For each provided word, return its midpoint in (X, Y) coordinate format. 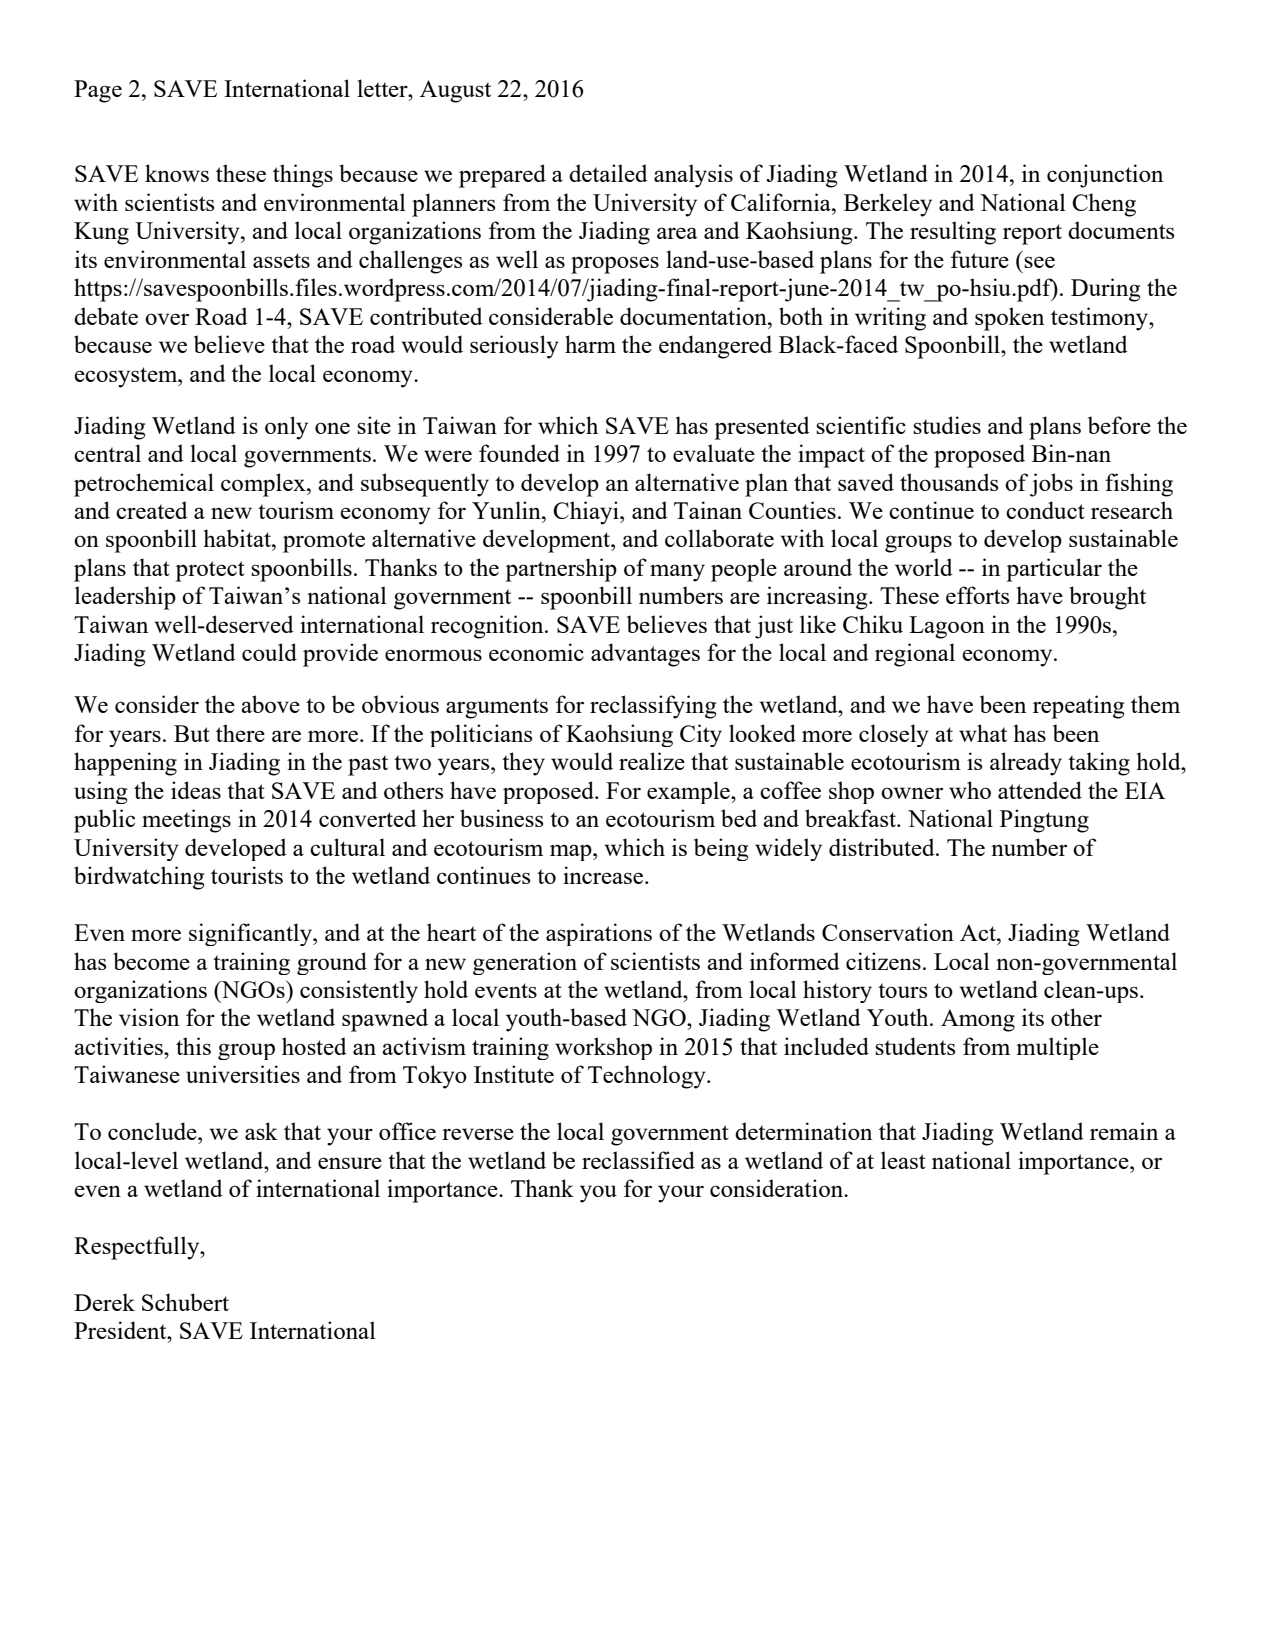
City (701, 735)
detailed (608, 173)
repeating (1078, 707)
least (903, 1160)
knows (177, 173)
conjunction (1105, 176)
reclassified (638, 1160)
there (240, 733)
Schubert (185, 1302)
